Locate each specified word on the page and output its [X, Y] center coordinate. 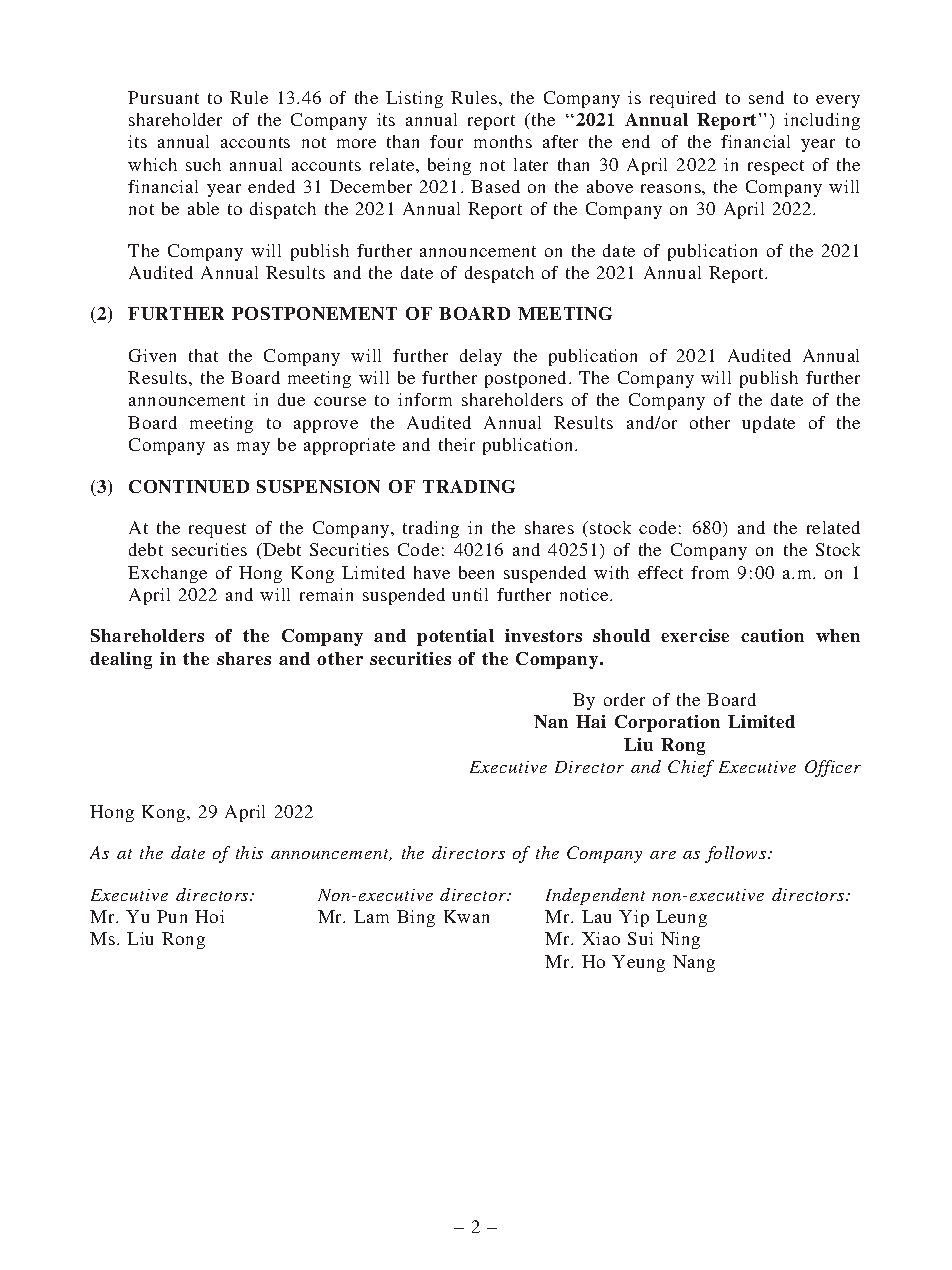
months [503, 141]
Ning [680, 940]
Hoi [209, 916]
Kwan [466, 916]
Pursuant [163, 97]
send [766, 97]
